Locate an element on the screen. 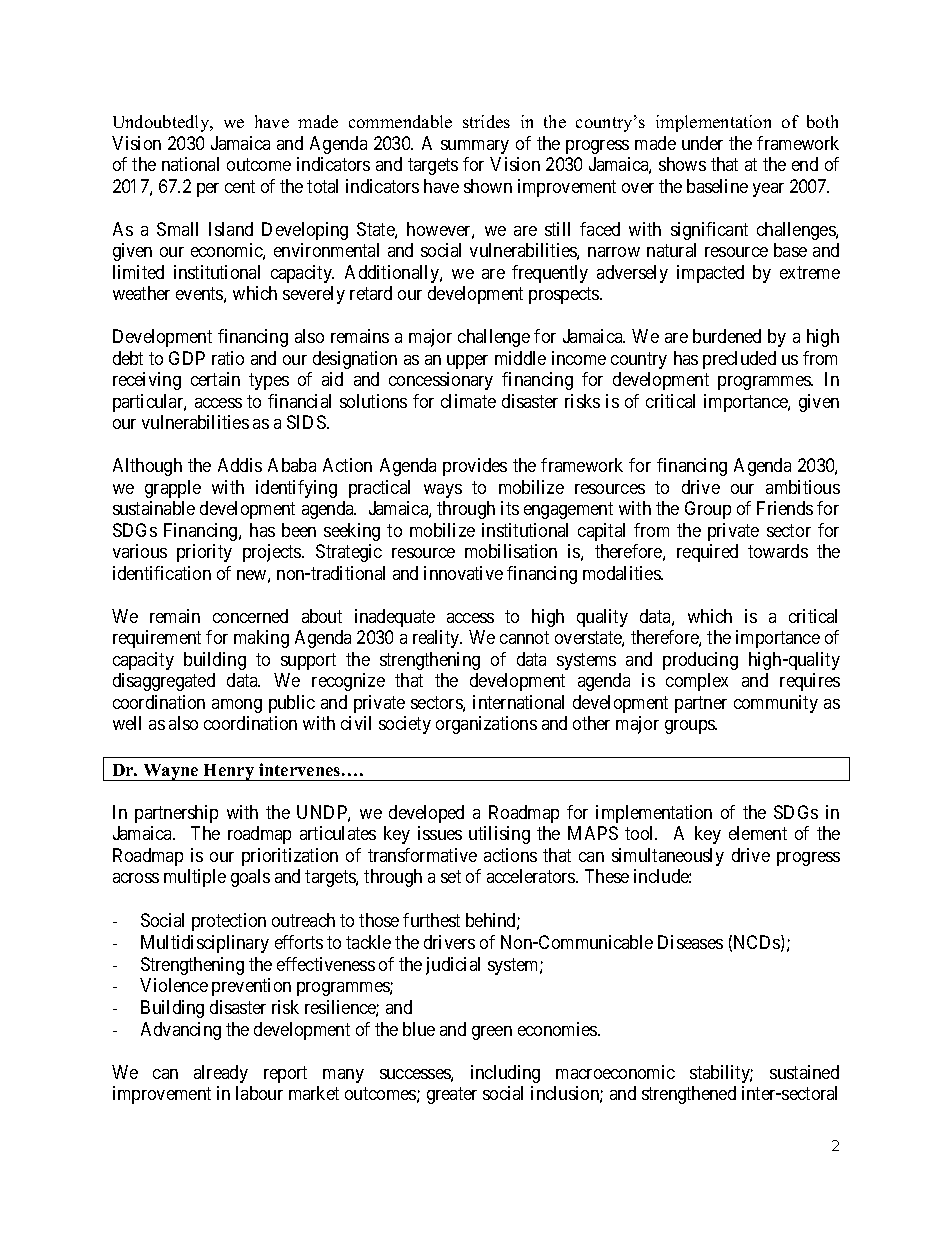  provides is located at coordinates (475, 467).
